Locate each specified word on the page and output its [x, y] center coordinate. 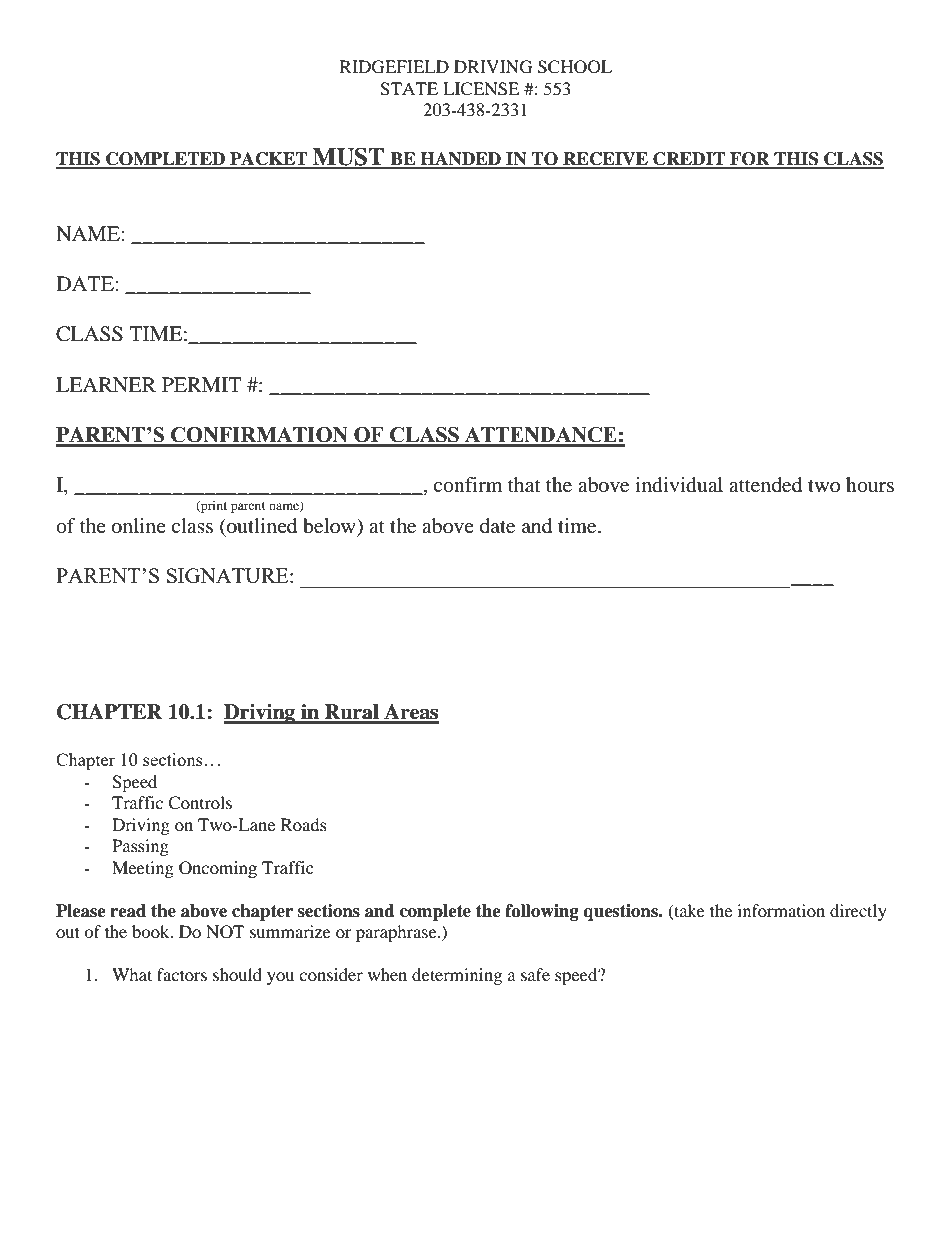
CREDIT [689, 160]
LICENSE [481, 89]
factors [182, 974]
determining [457, 976]
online [139, 526]
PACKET [269, 160]
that [524, 485]
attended [765, 485]
